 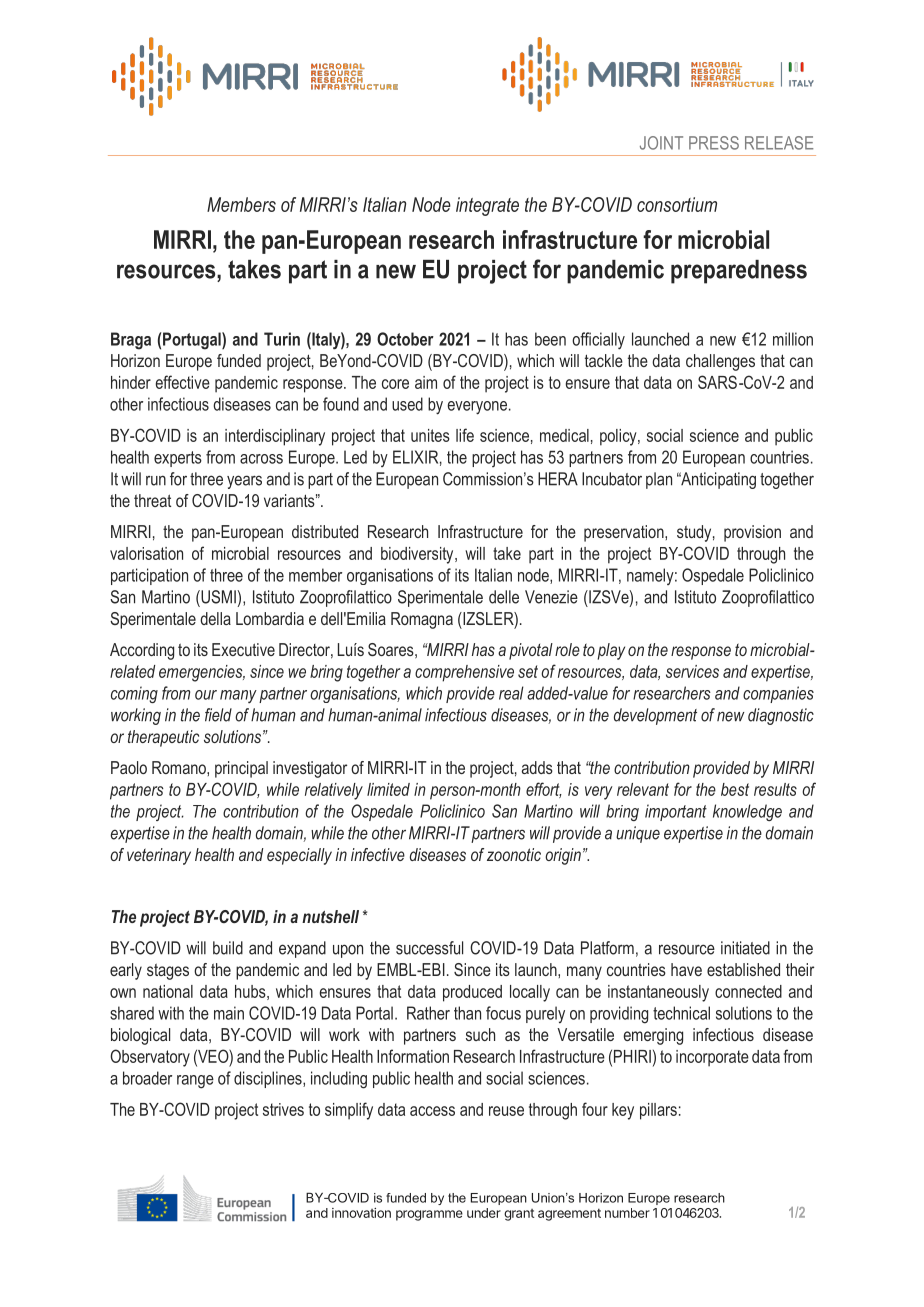 What do you see at coordinates (243, 649) in the image?
I see `Executive` at bounding box center [243, 649].
